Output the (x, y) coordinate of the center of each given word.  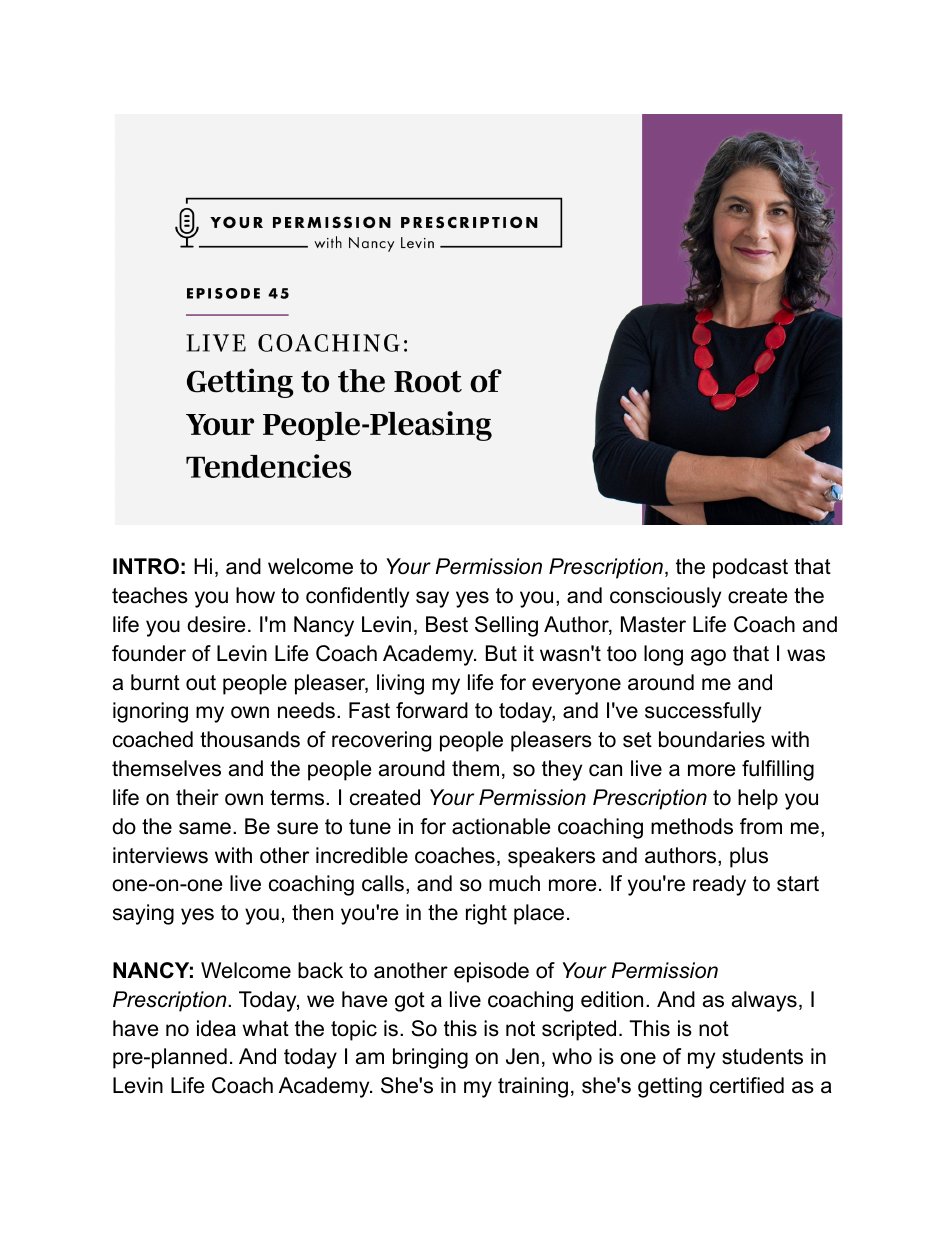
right (486, 914)
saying (143, 914)
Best (447, 624)
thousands (250, 739)
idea (216, 1028)
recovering (381, 741)
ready (719, 885)
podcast (750, 568)
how (255, 595)
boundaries (712, 739)
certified (747, 1085)
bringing (430, 1058)
